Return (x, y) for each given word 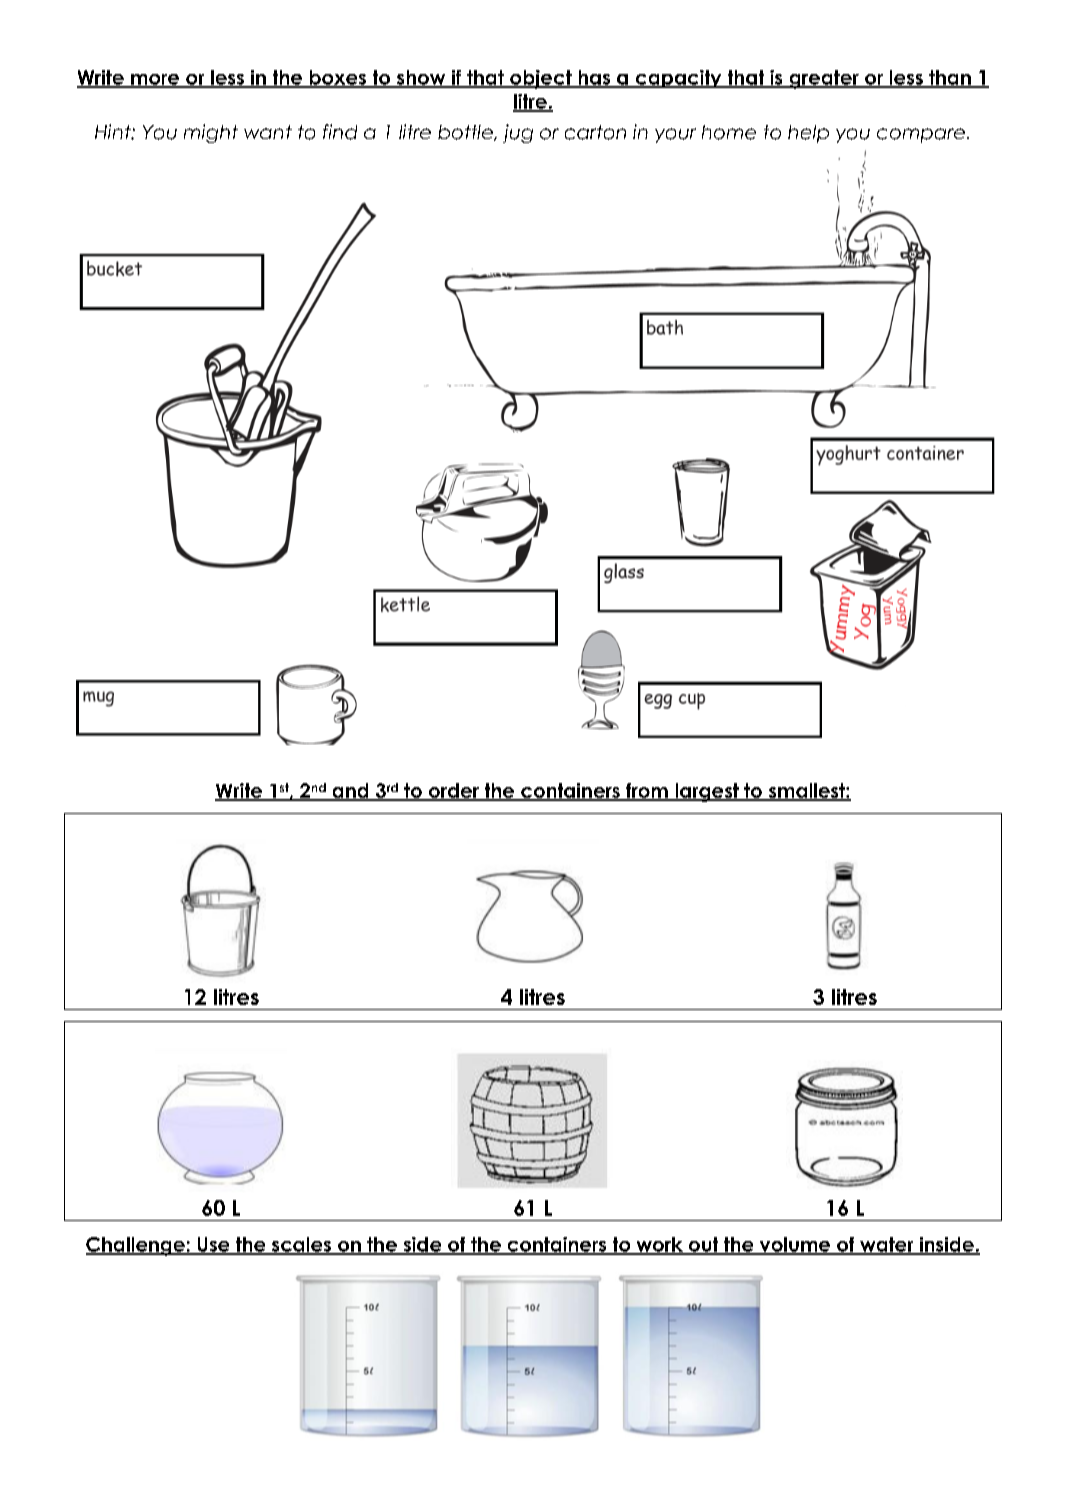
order (454, 791)
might (211, 133)
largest (707, 792)
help (808, 134)
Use (213, 1245)
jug (518, 133)
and (350, 791)
